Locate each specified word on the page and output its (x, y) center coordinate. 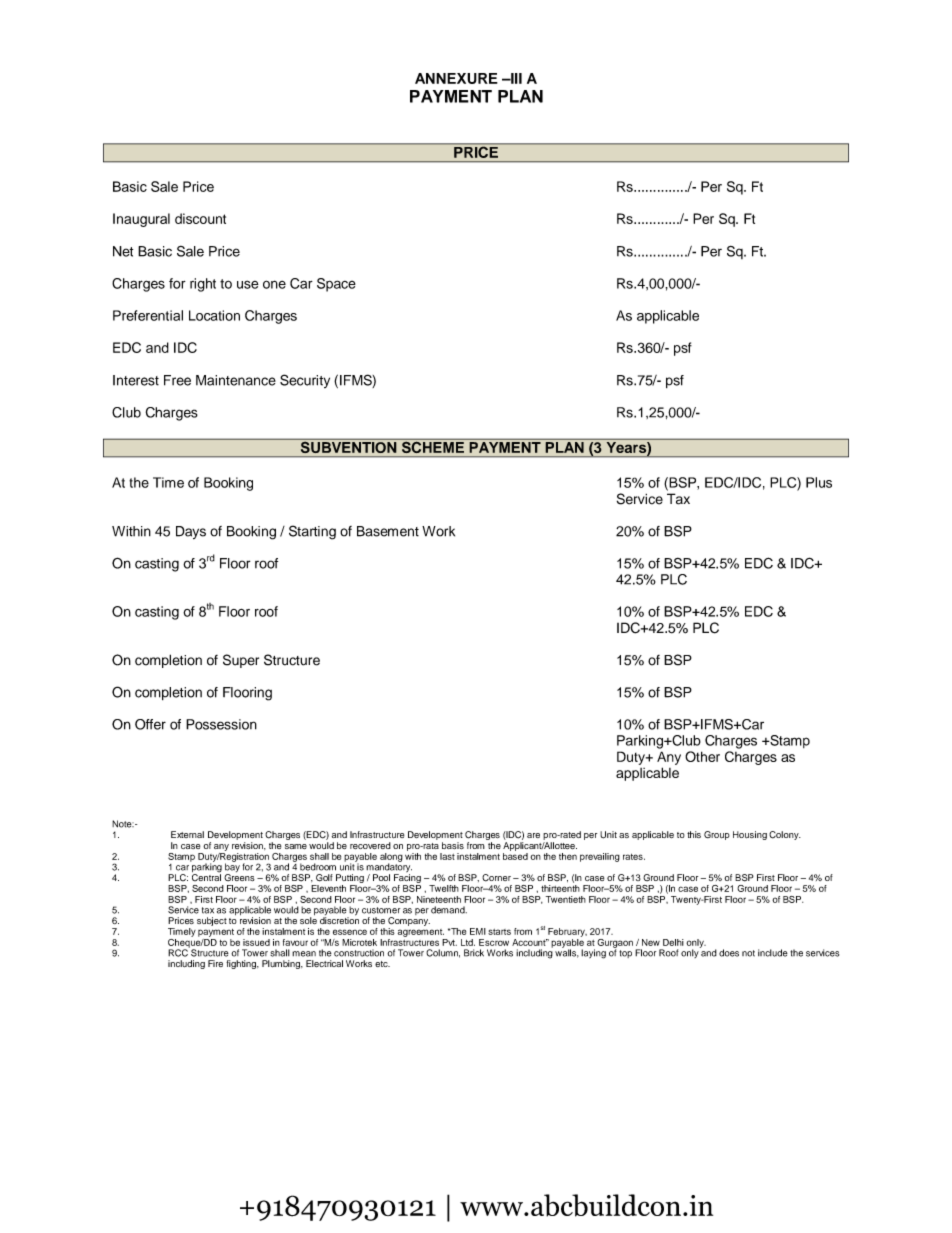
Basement (388, 531)
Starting (312, 532)
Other (702, 756)
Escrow (494, 942)
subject (212, 921)
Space (336, 285)
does (729, 953)
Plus (819, 482)
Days (191, 532)
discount (200, 218)
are (533, 835)
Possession (221, 724)
